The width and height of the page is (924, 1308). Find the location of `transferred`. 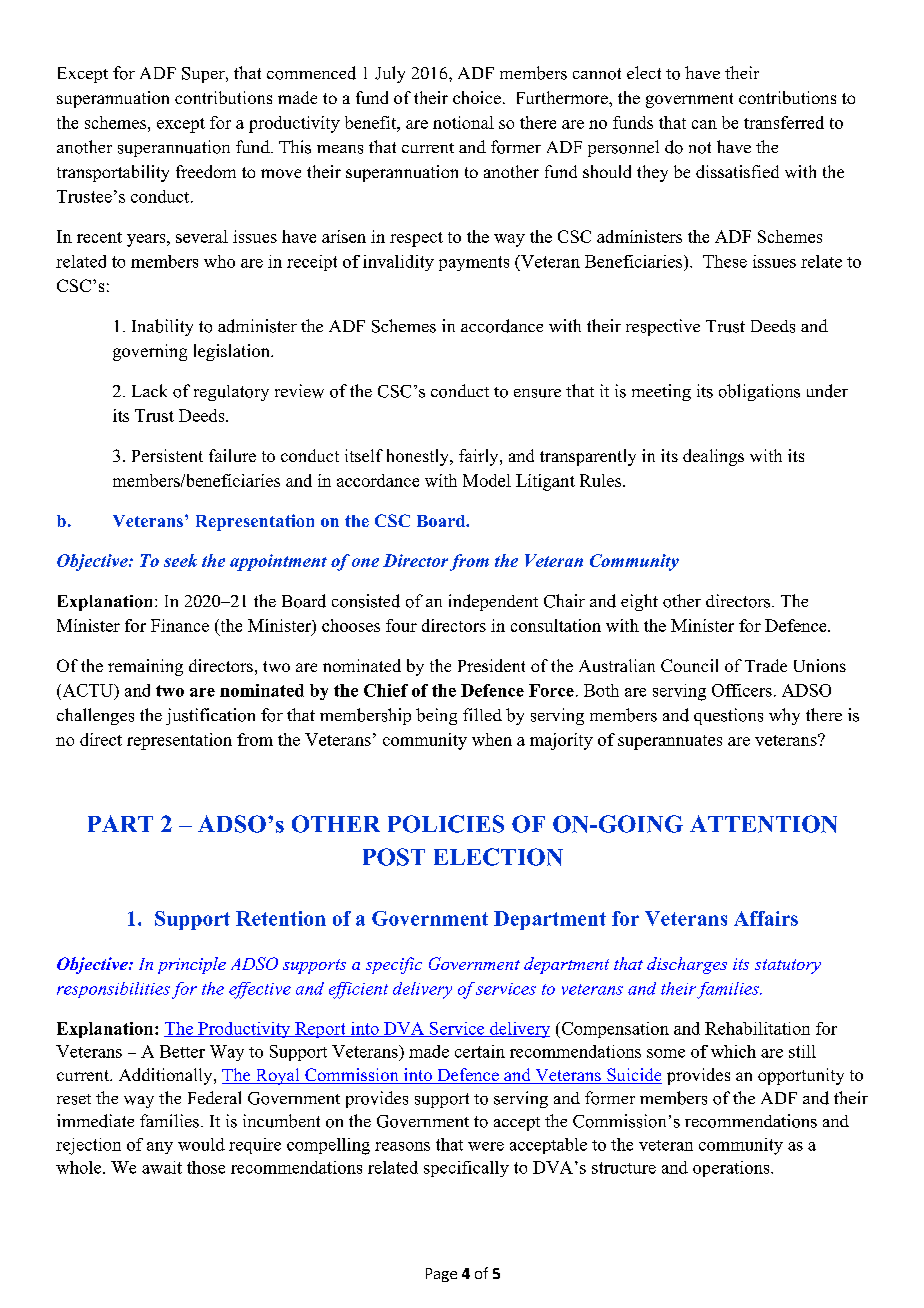

transferred is located at coordinates (784, 122).
